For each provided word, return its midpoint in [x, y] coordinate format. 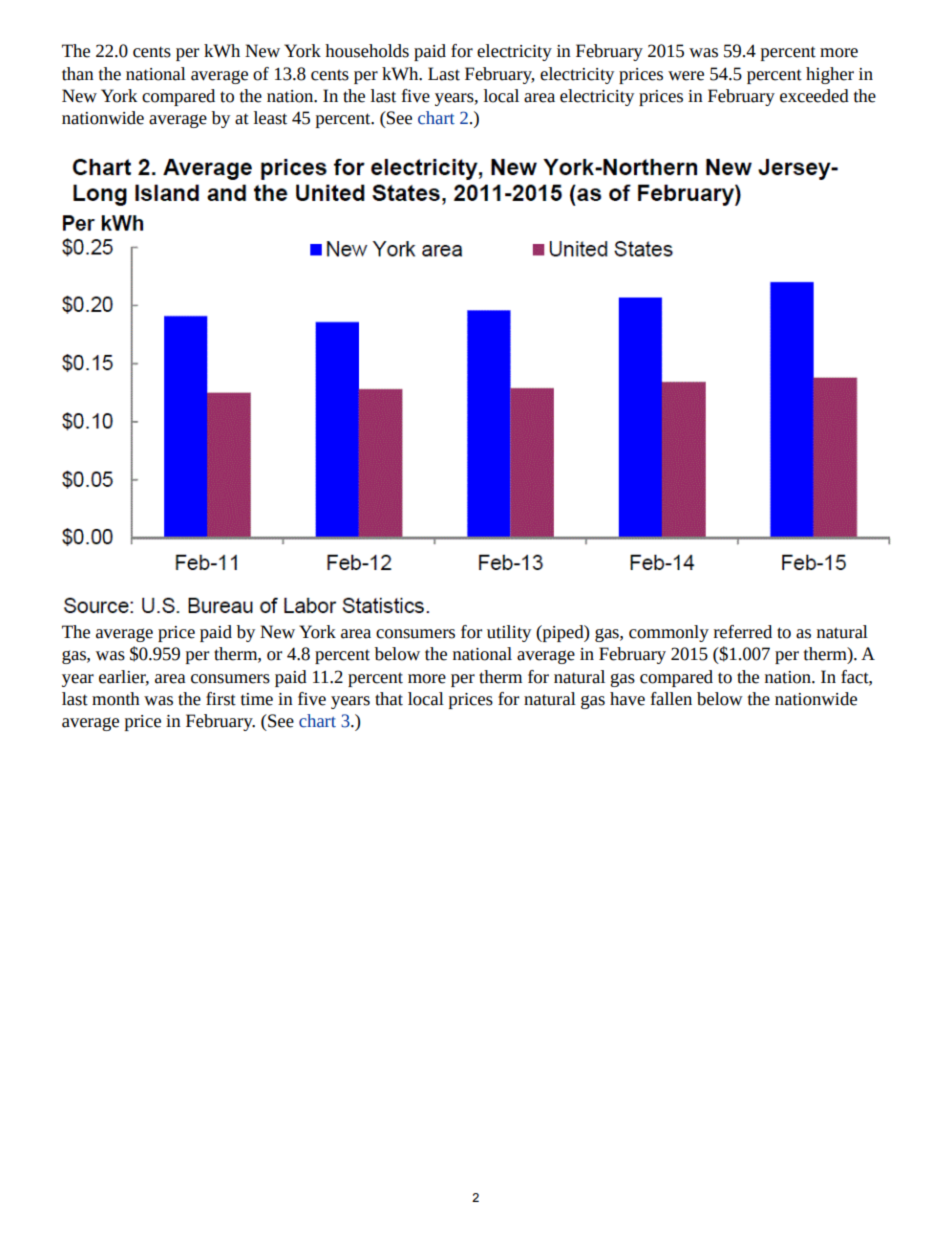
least [270, 118]
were [686, 76]
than [78, 74]
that [389, 699]
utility [509, 633]
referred [743, 632]
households [367, 51]
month [116, 699]
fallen [671, 699]
